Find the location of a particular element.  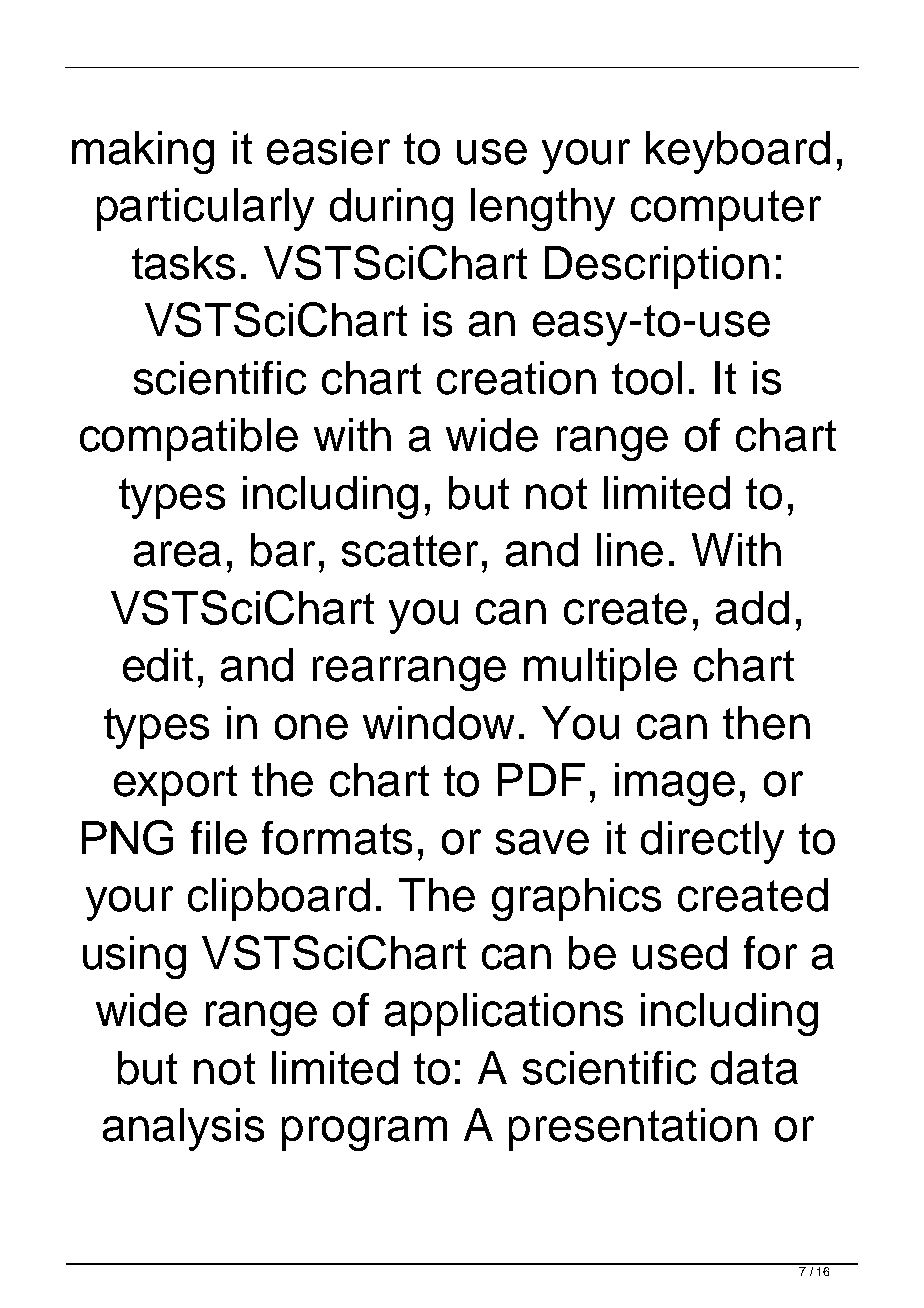

edit is located at coordinates (158, 665).
